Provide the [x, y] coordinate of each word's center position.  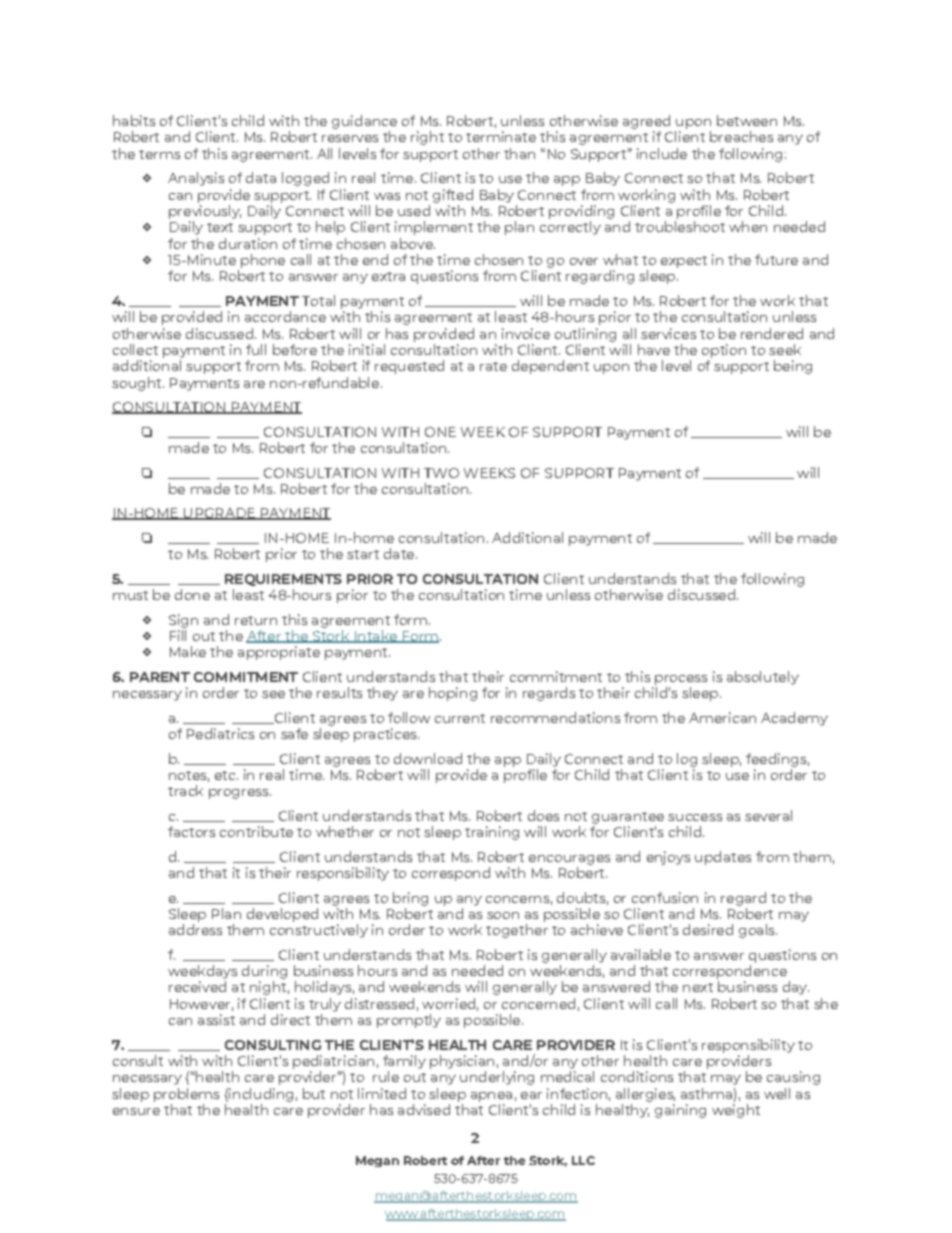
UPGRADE [219, 514]
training [492, 833]
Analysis [196, 179]
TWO [441, 473]
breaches [741, 136]
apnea [491, 1097]
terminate [501, 136]
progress [240, 794]
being [793, 367]
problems [186, 1095]
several [768, 815]
